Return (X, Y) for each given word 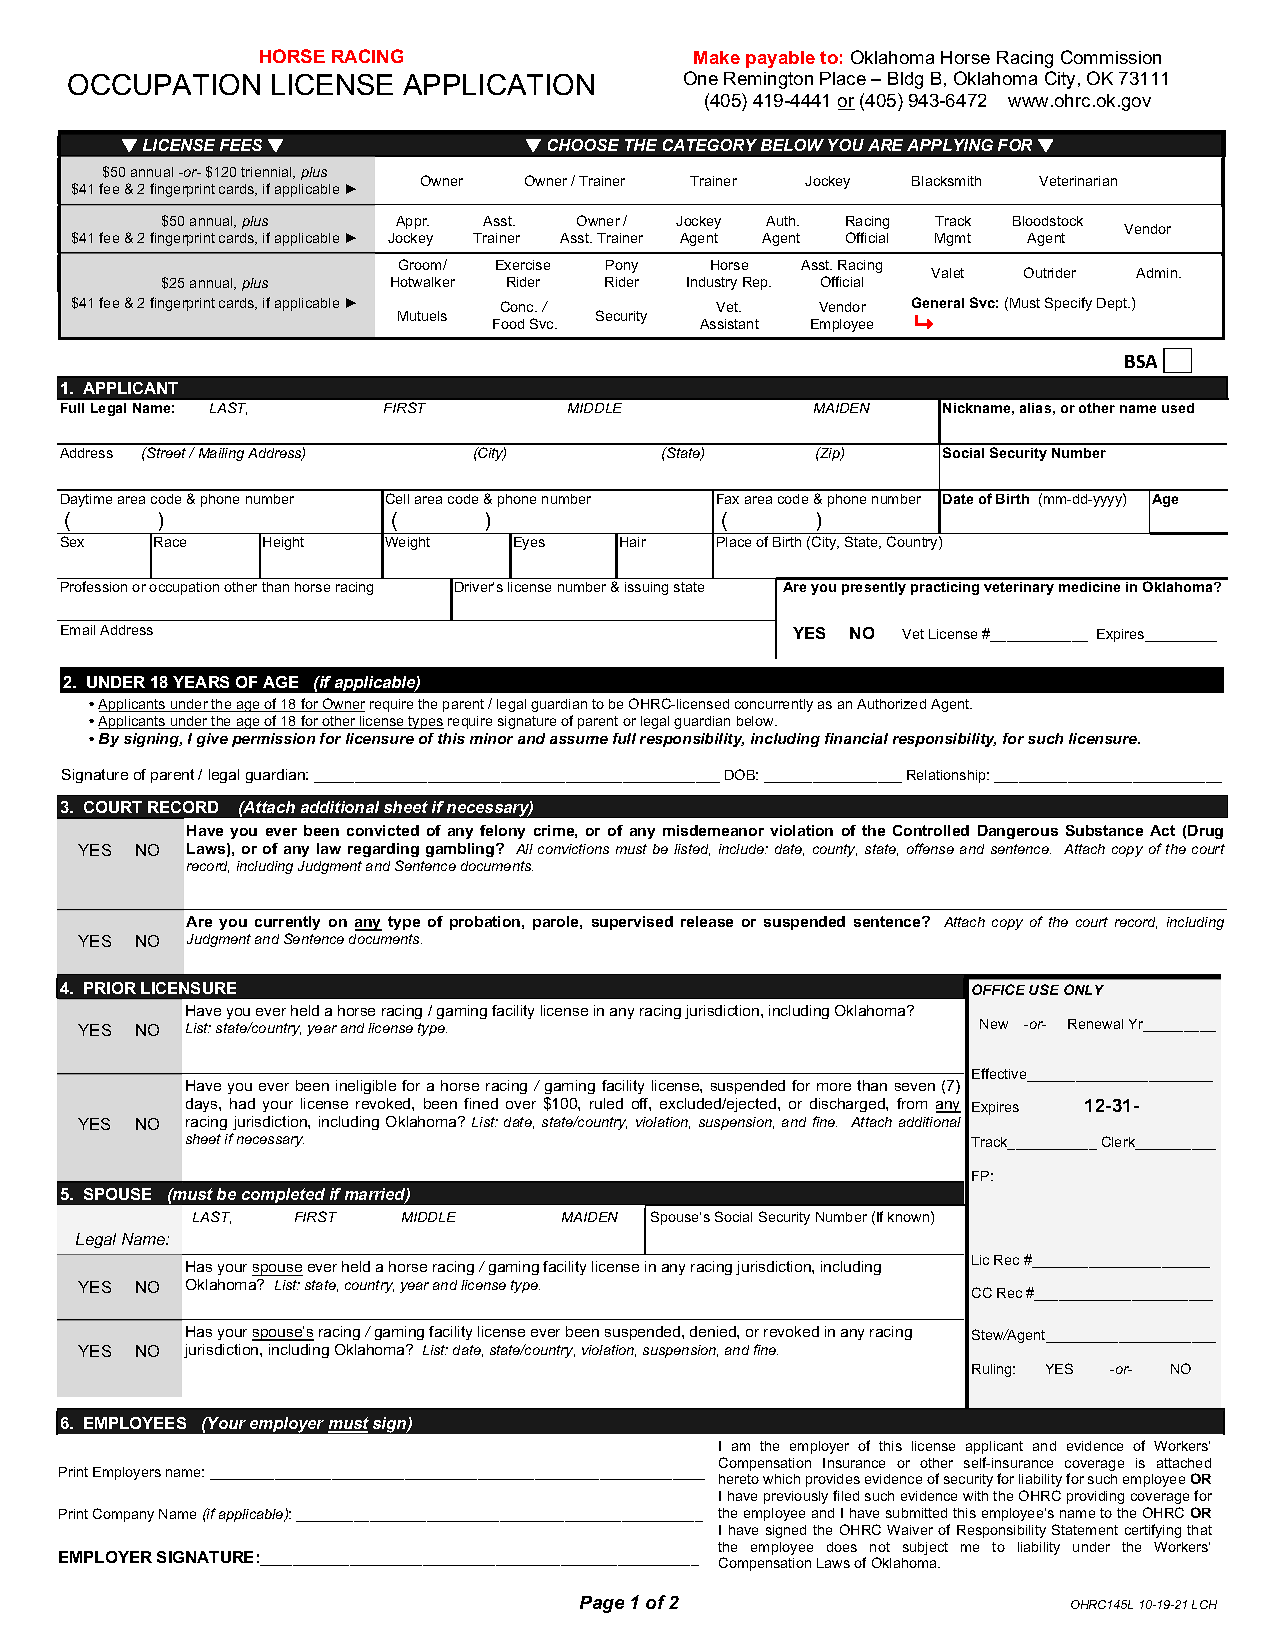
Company (123, 1515)
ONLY (1084, 989)
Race (170, 542)
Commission (1111, 57)
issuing (646, 588)
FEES (241, 145)
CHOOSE (583, 145)
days (203, 1105)
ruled (606, 1103)
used (1178, 408)
